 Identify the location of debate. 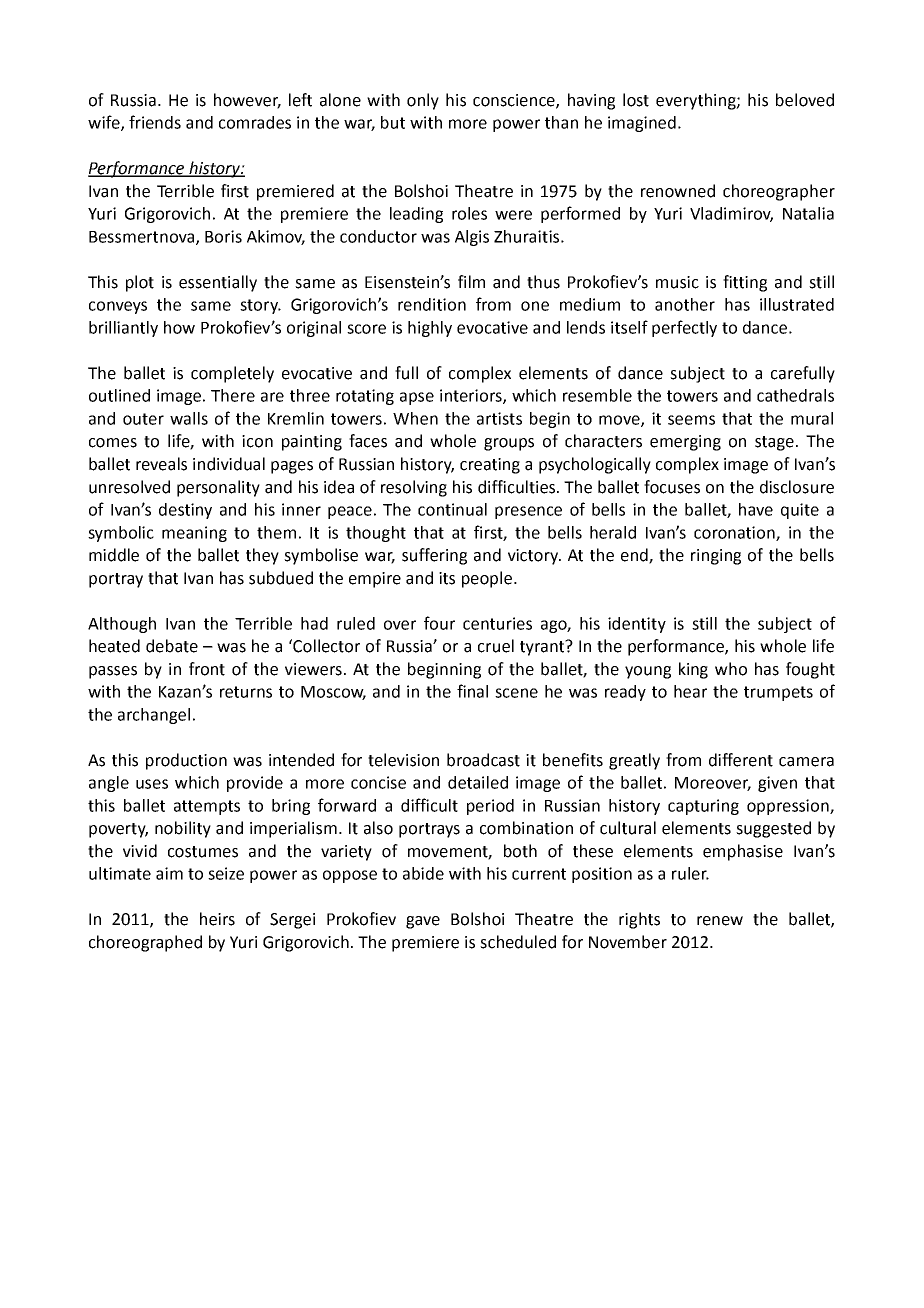
(172, 646).
